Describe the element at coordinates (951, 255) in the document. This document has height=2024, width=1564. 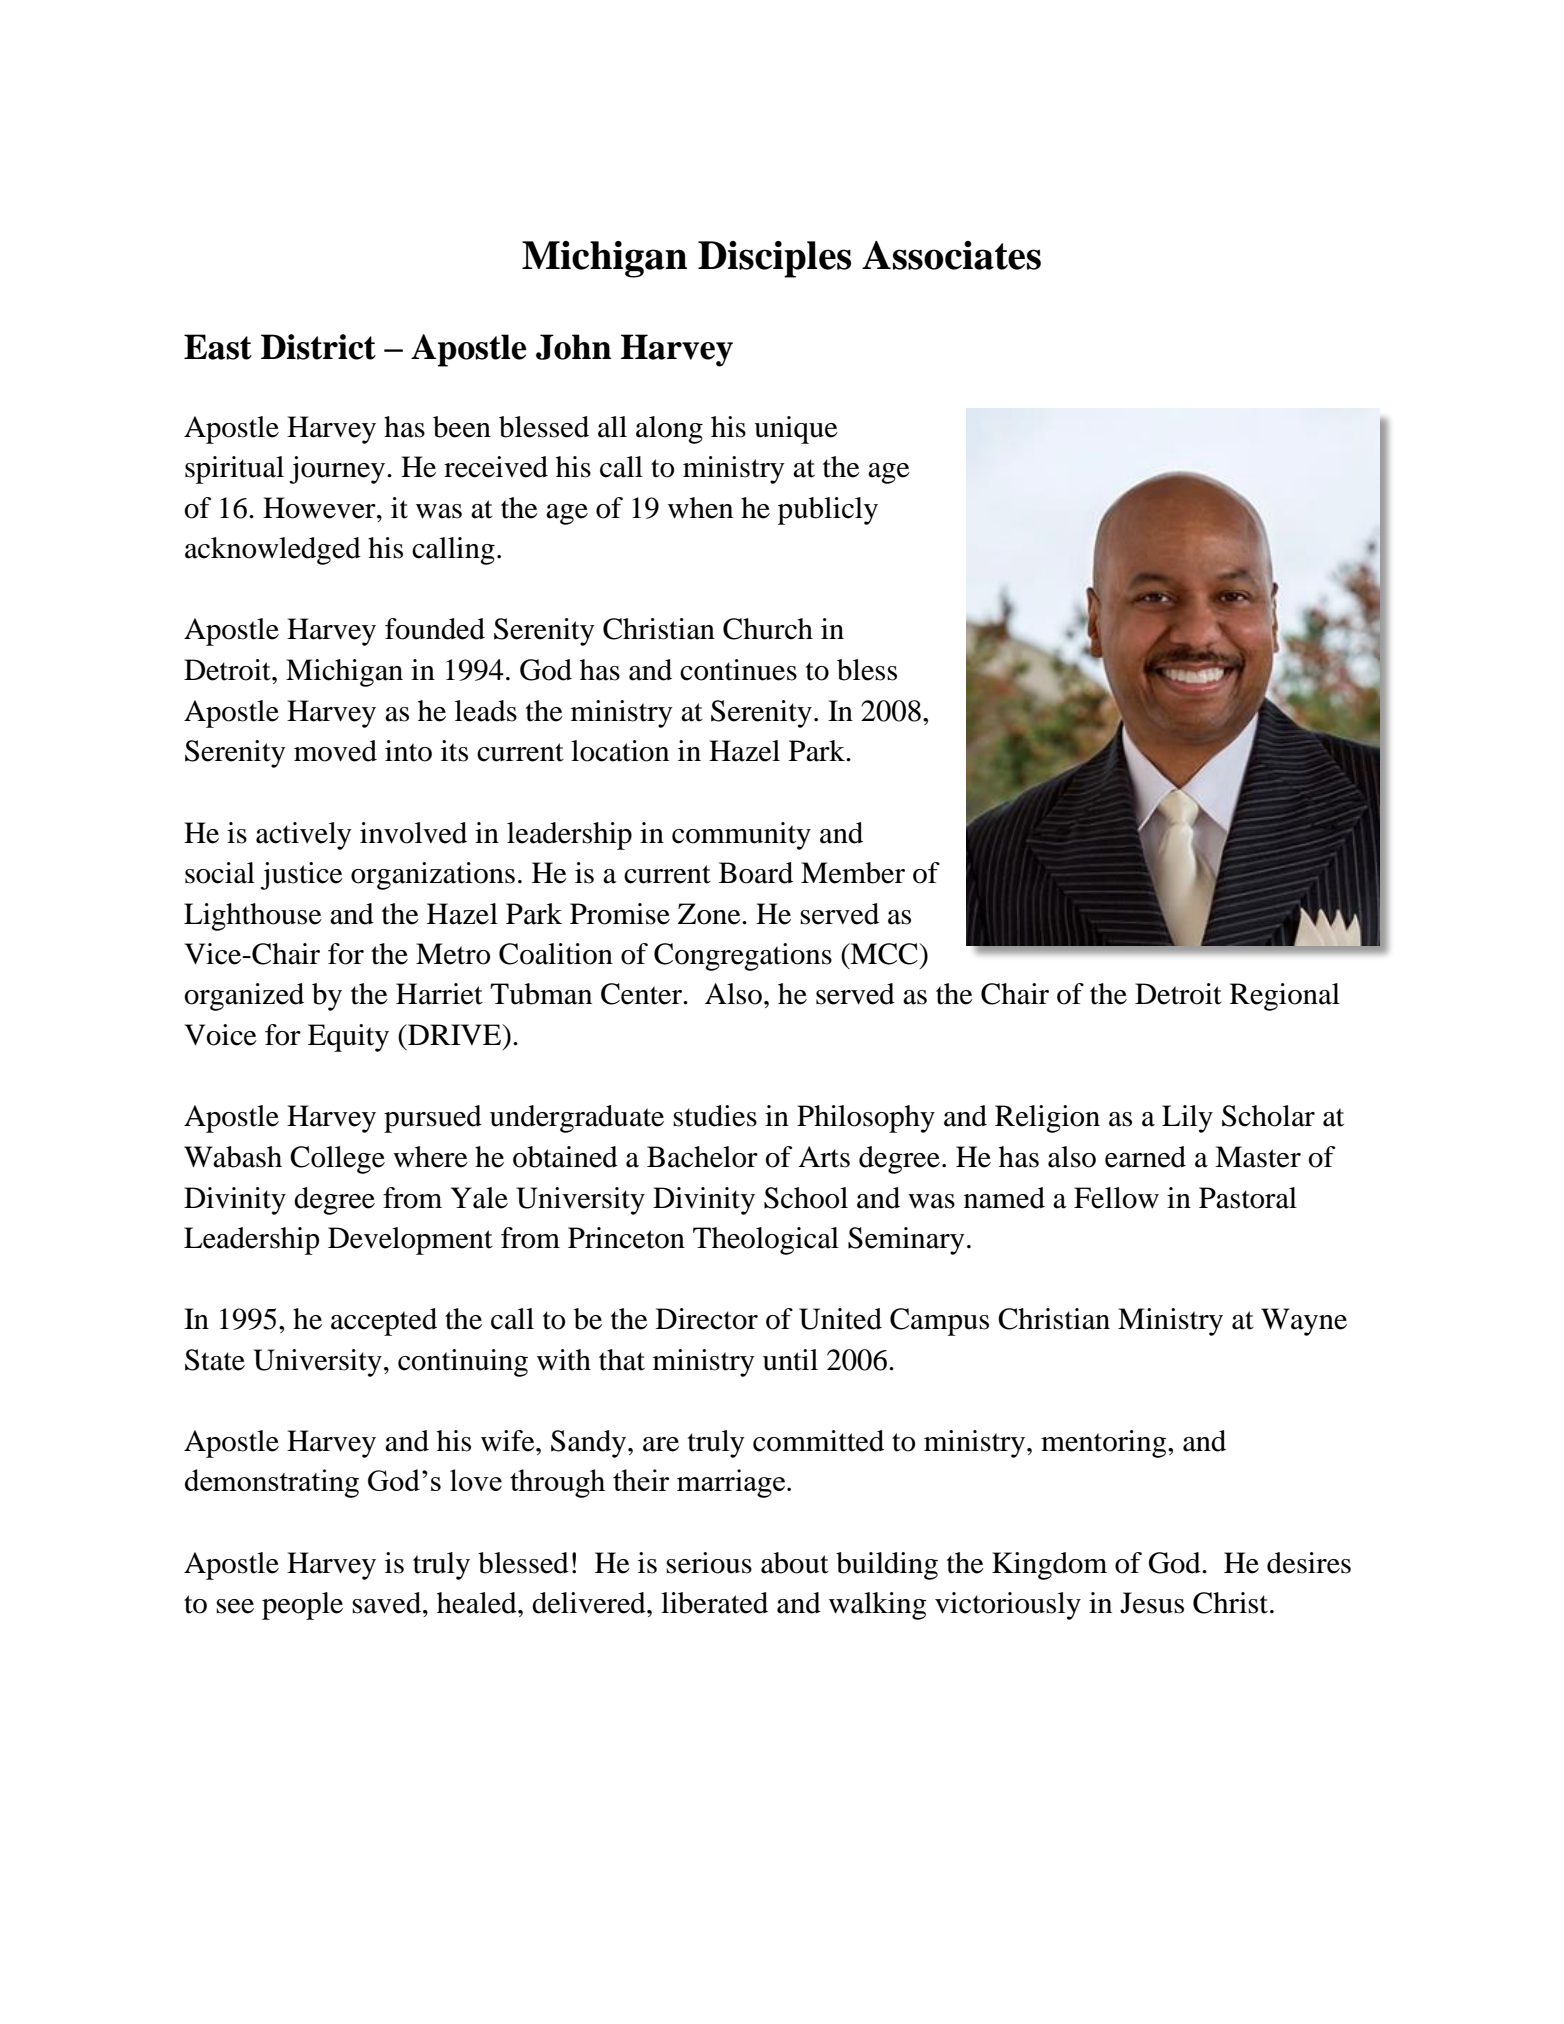
I see `Associates` at that location.
